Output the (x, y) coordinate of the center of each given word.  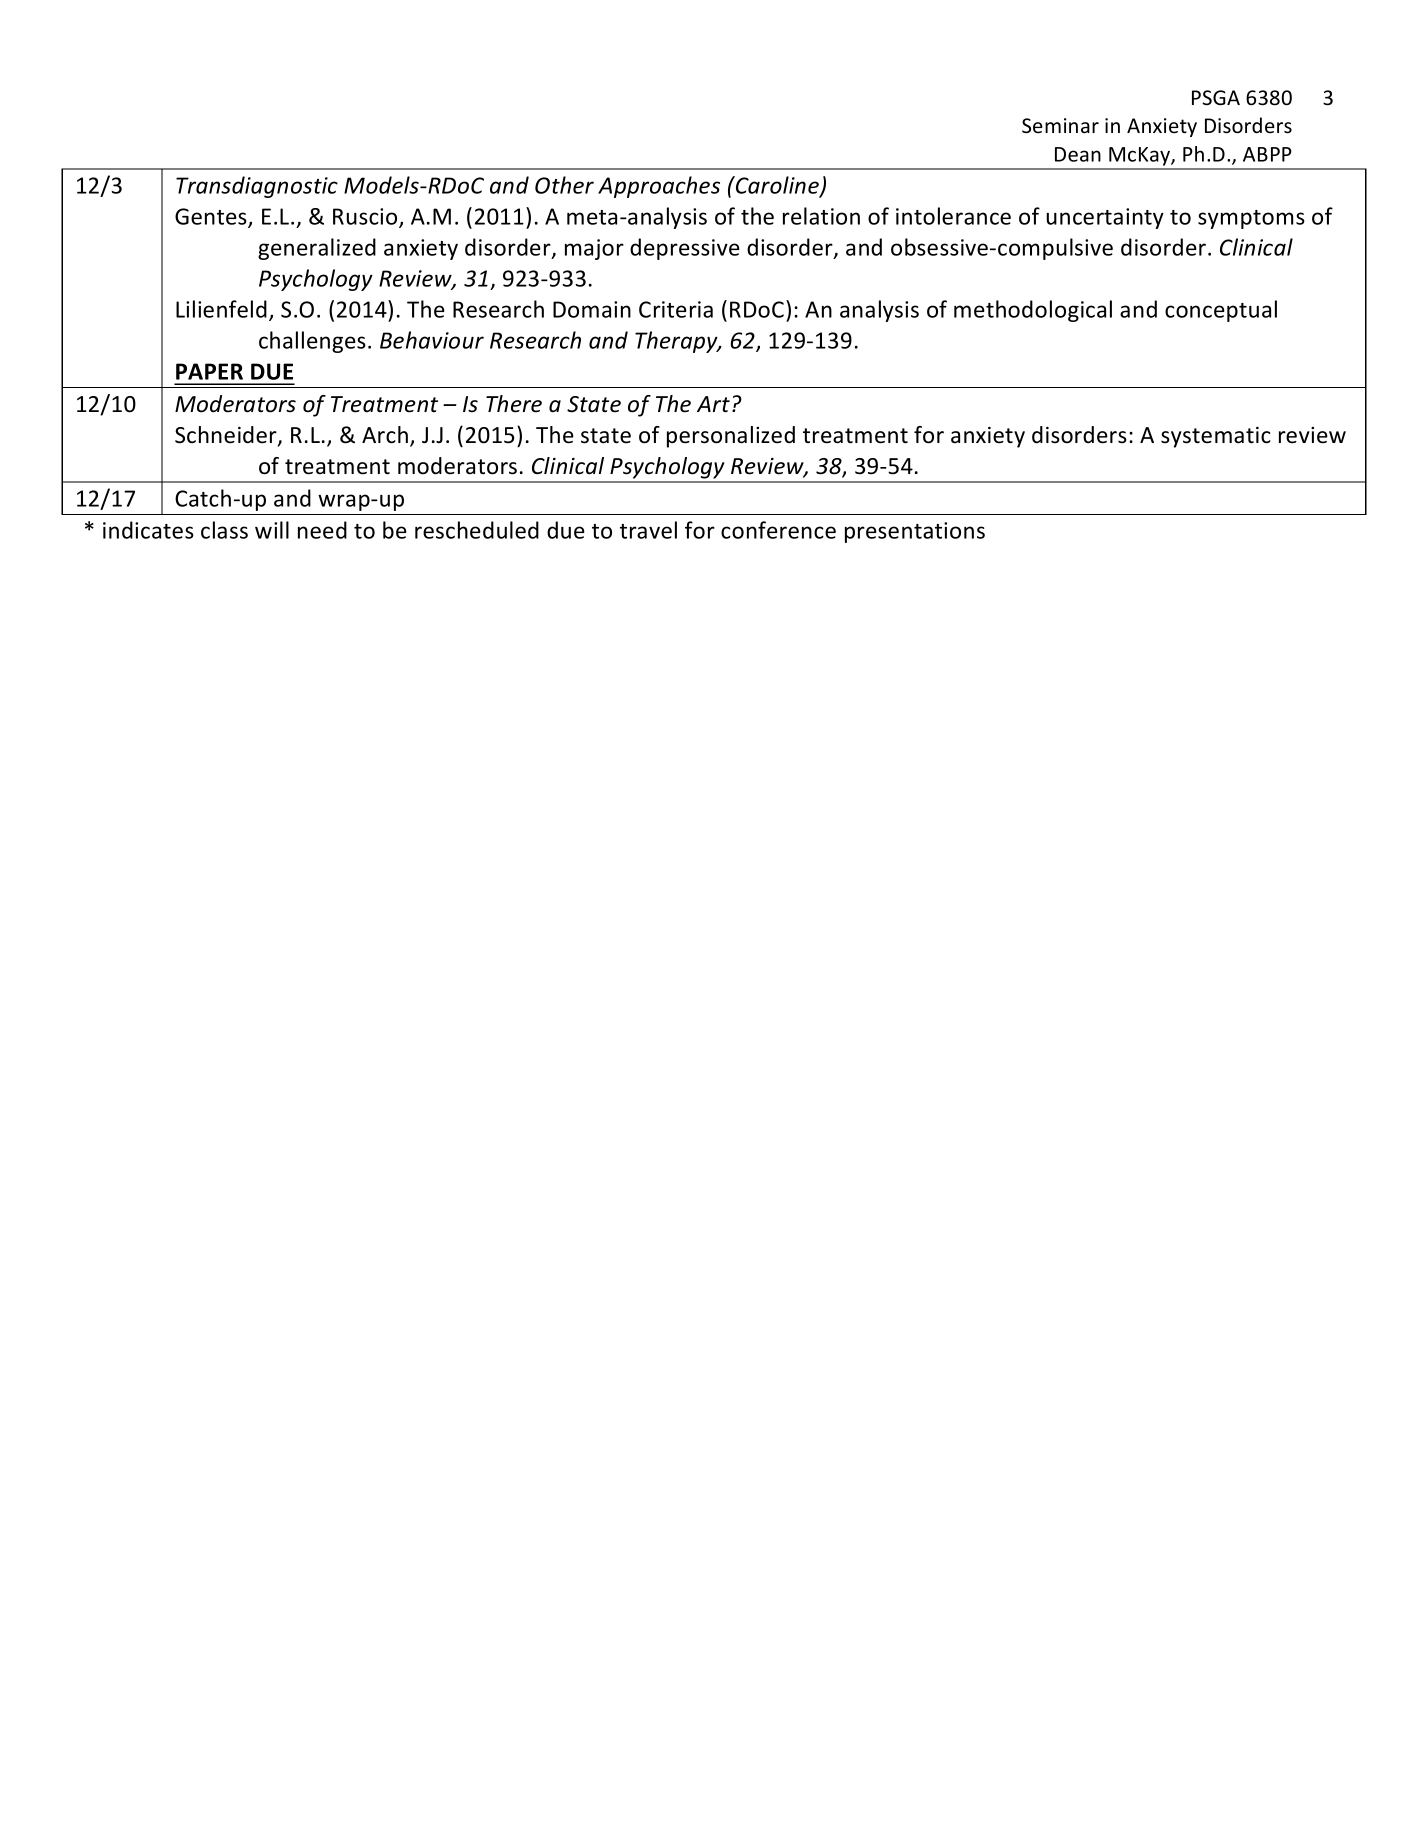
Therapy (677, 342)
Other (564, 185)
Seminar (1060, 125)
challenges (312, 342)
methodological (1033, 311)
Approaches (659, 187)
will (272, 530)
